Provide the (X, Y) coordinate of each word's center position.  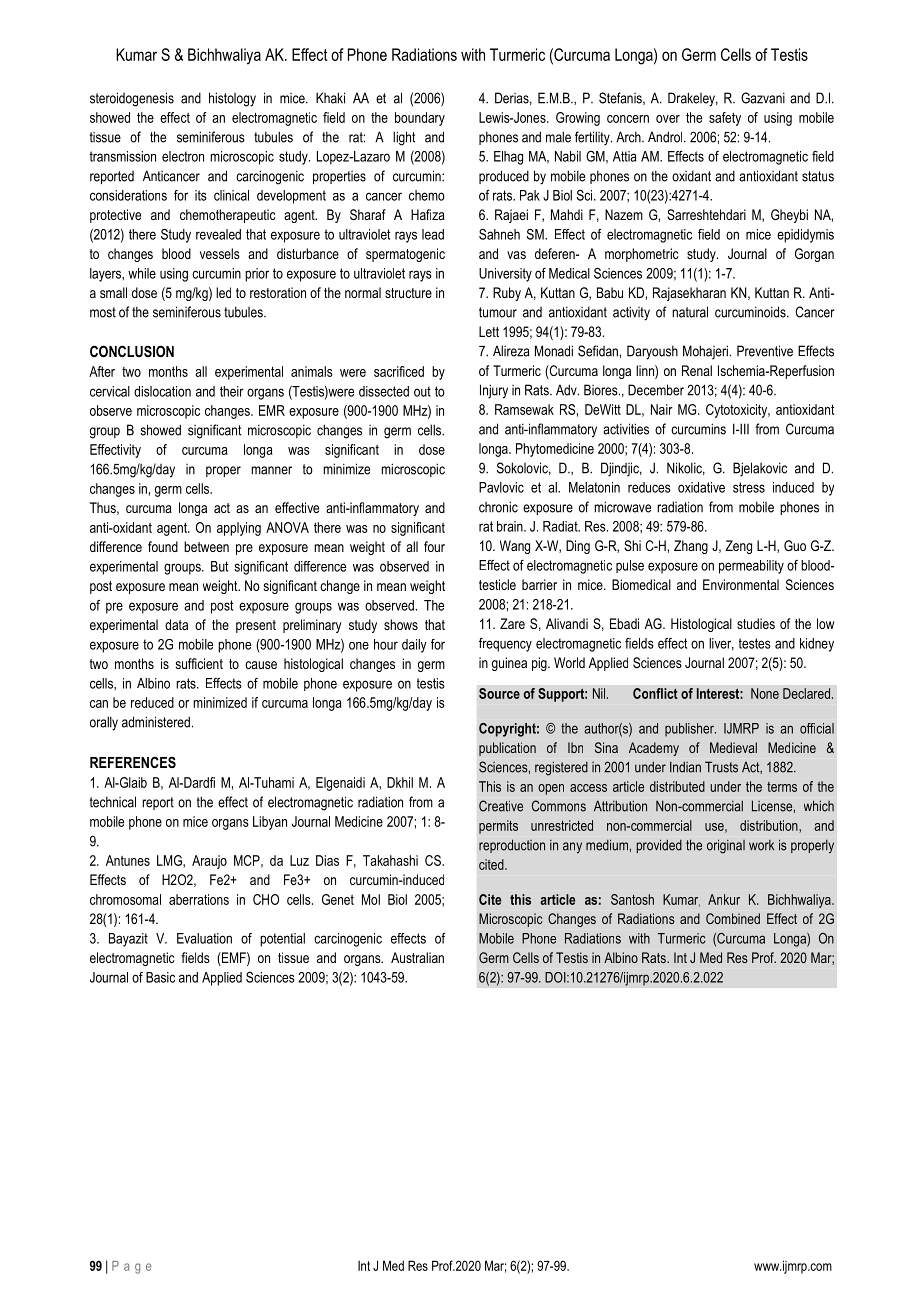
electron (183, 156)
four (434, 546)
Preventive (765, 351)
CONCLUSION (132, 351)
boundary (420, 119)
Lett (489, 331)
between (206, 546)
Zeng (738, 547)
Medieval (733, 747)
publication (507, 749)
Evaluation (204, 938)
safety (725, 119)
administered (156, 722)
